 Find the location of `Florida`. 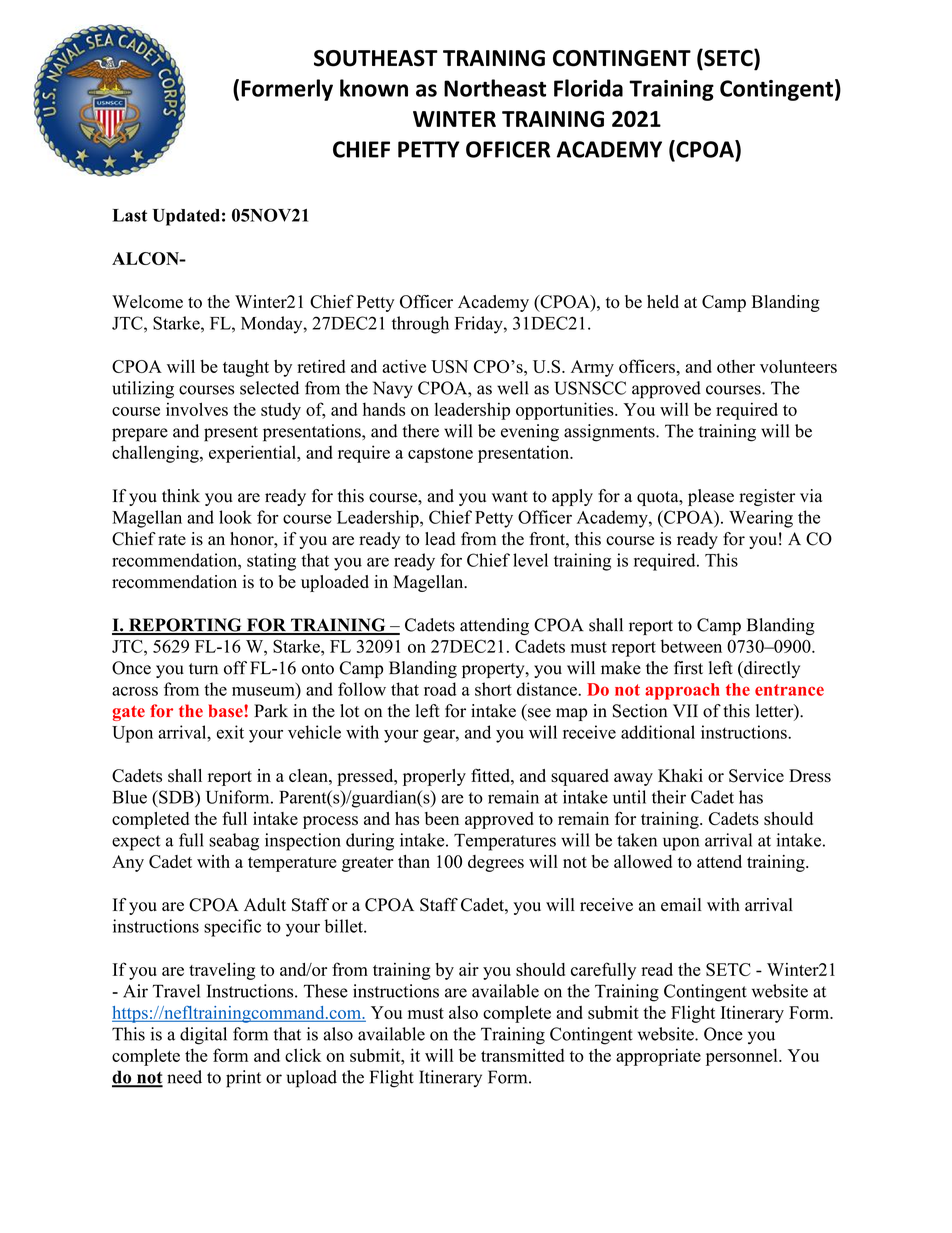

Florida is located at coordinates (588, 88).
